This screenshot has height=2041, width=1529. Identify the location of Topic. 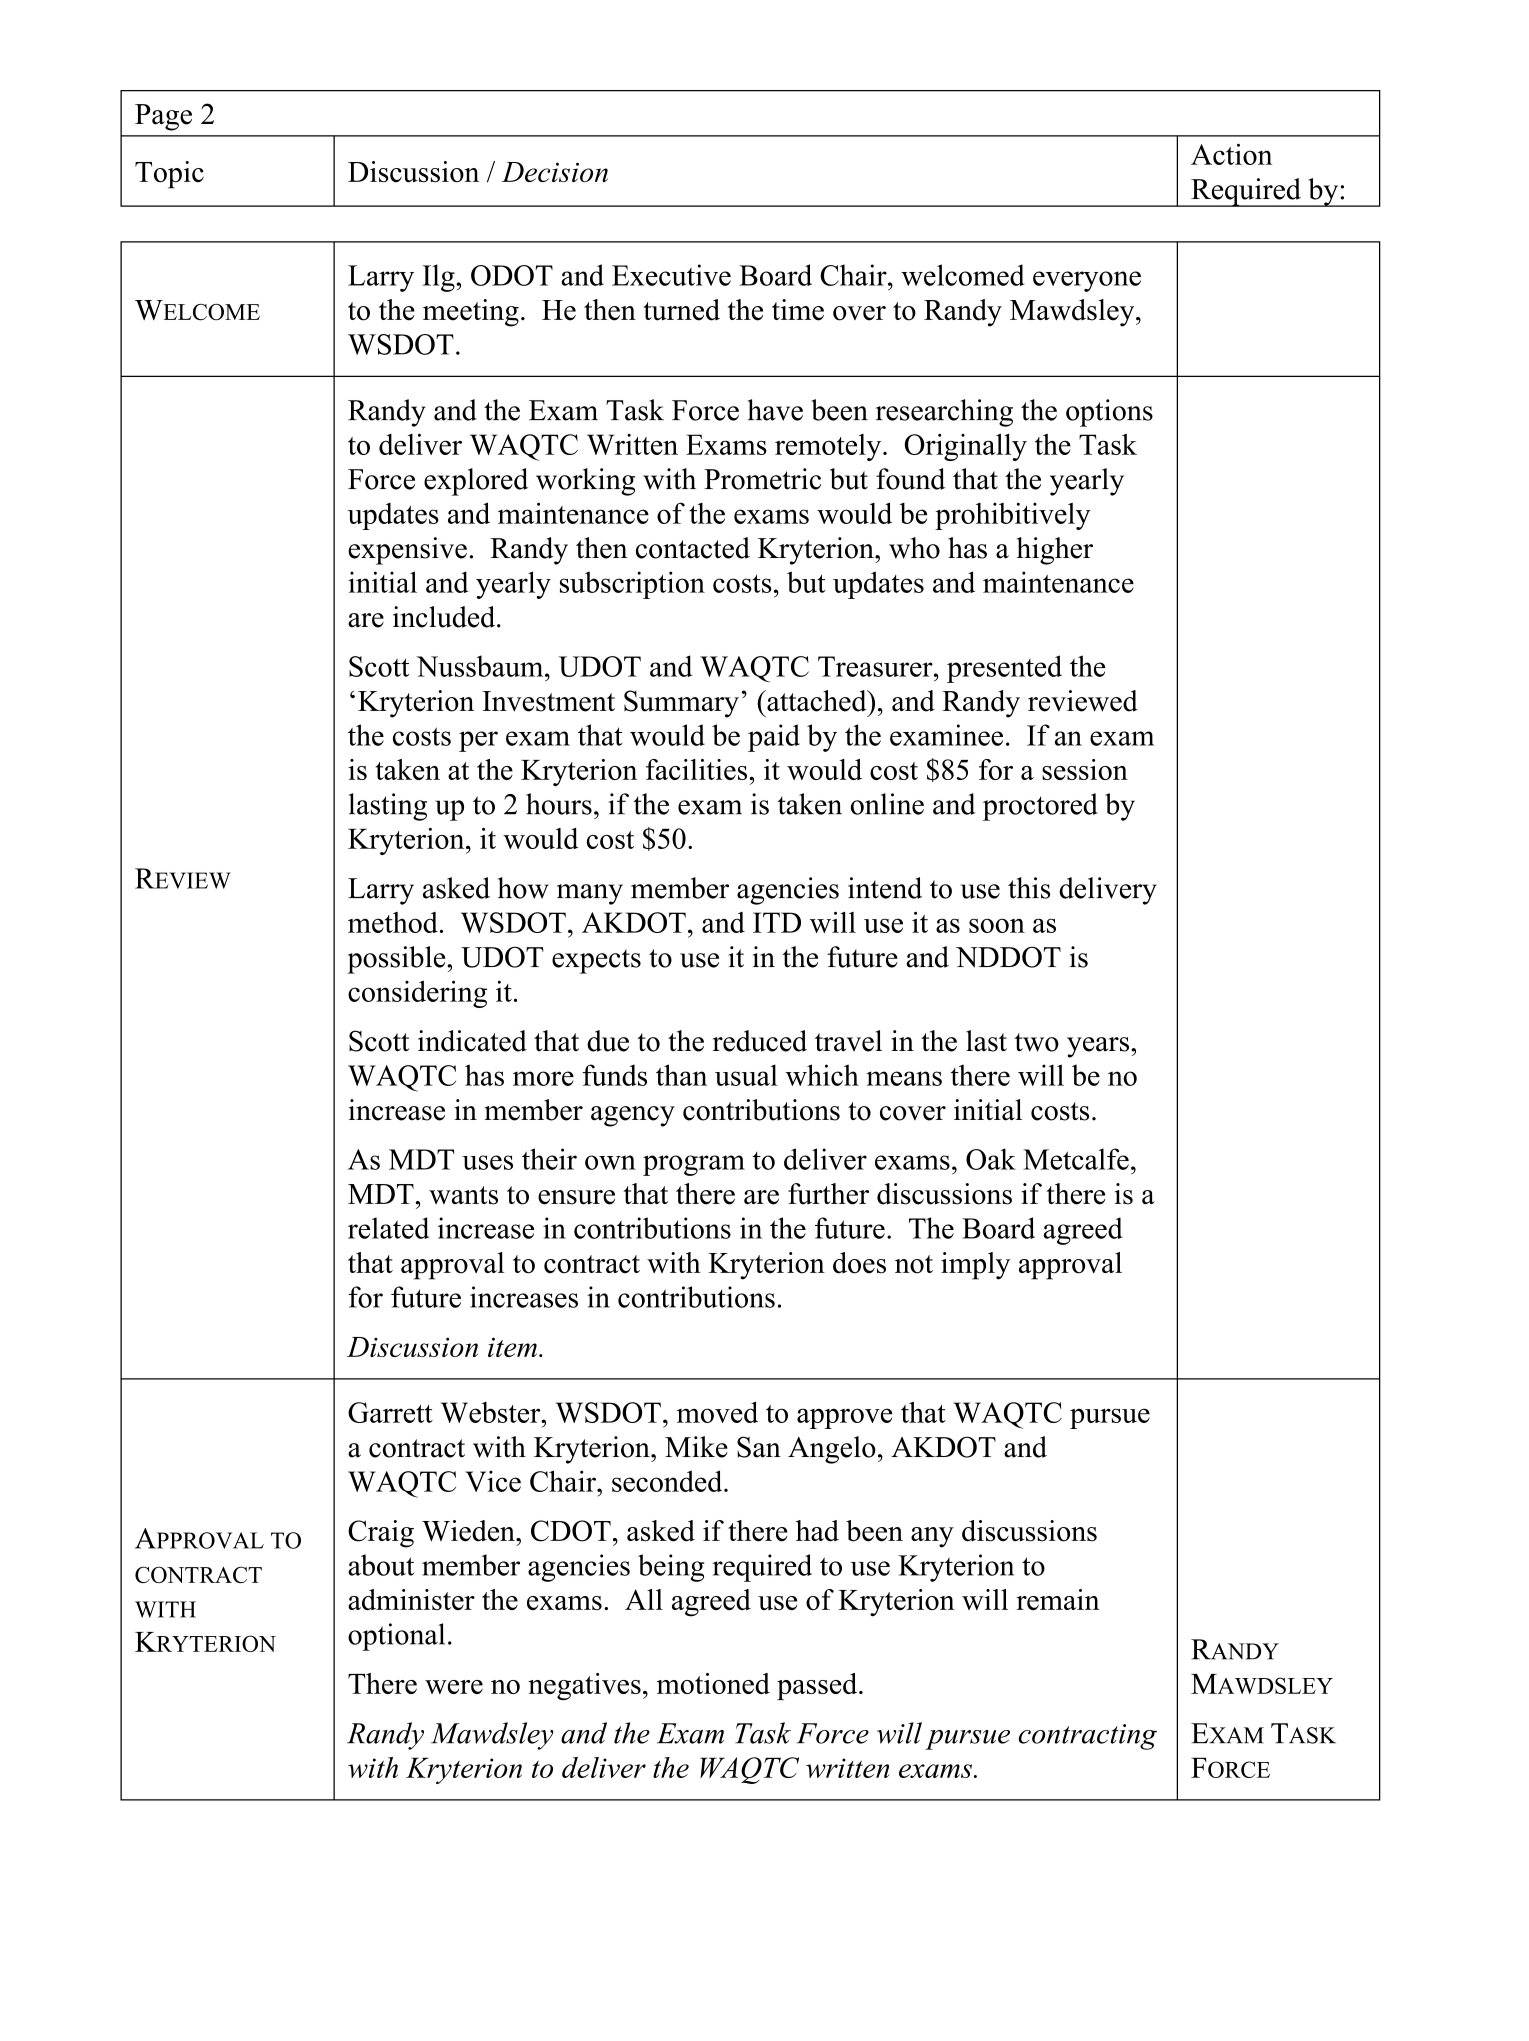
(169, 175).
